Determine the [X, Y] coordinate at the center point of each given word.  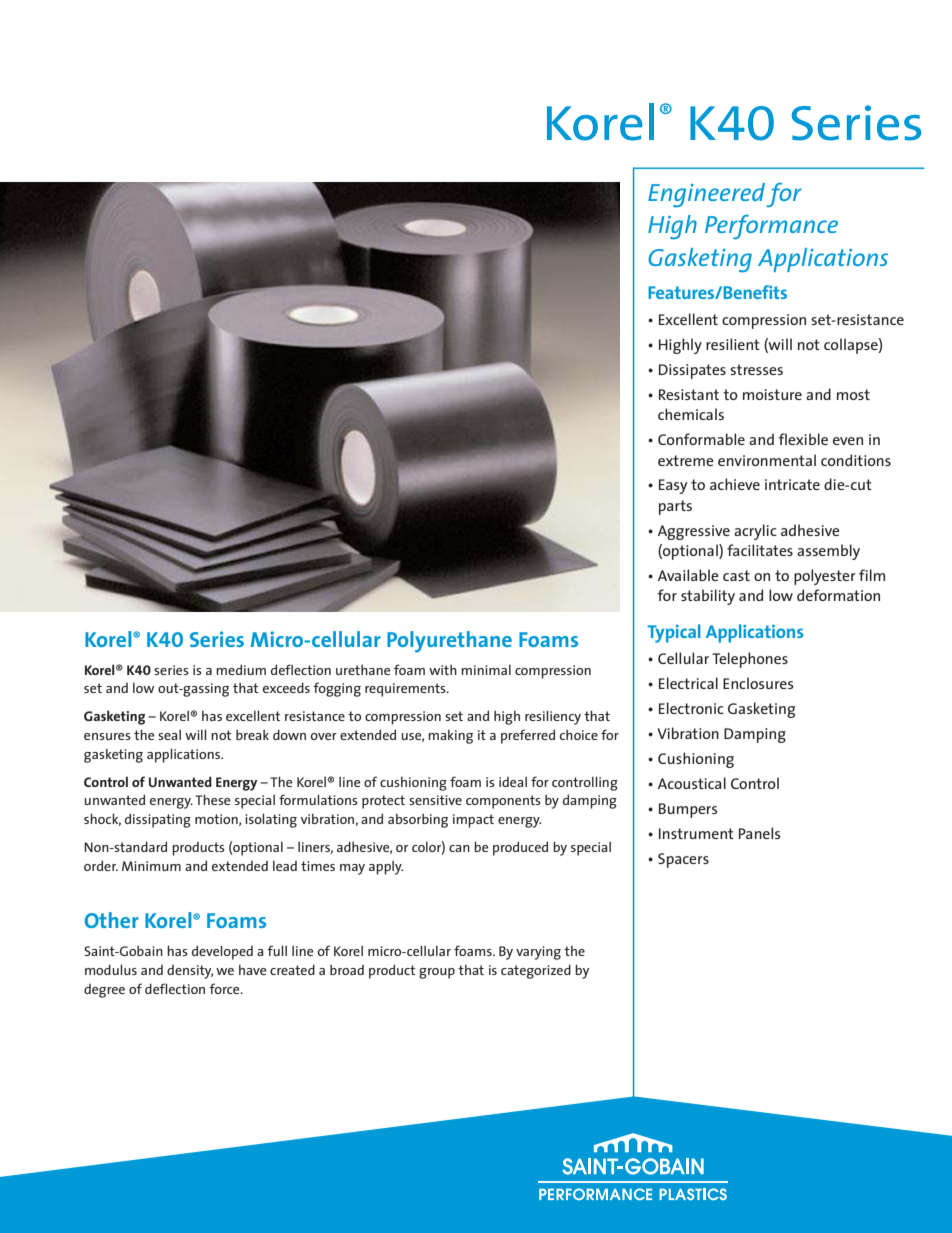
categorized [536, 971]
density [190, 972]
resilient [733, 344]
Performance [771, 227]
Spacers [683, 860]
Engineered [706, 195]
